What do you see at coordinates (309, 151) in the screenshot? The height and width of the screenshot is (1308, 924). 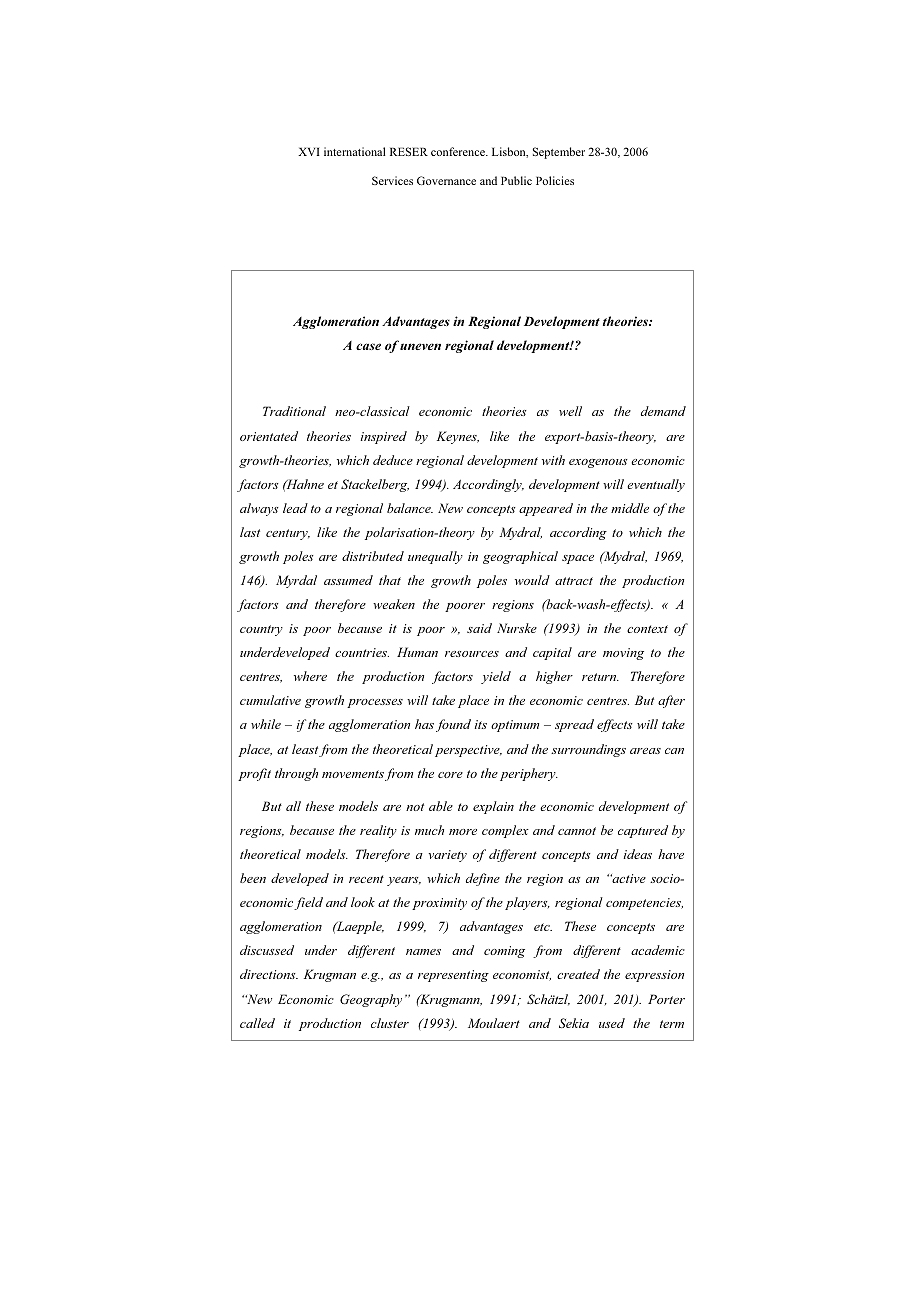 I see `XVI` at bounding box center [309, 151].
